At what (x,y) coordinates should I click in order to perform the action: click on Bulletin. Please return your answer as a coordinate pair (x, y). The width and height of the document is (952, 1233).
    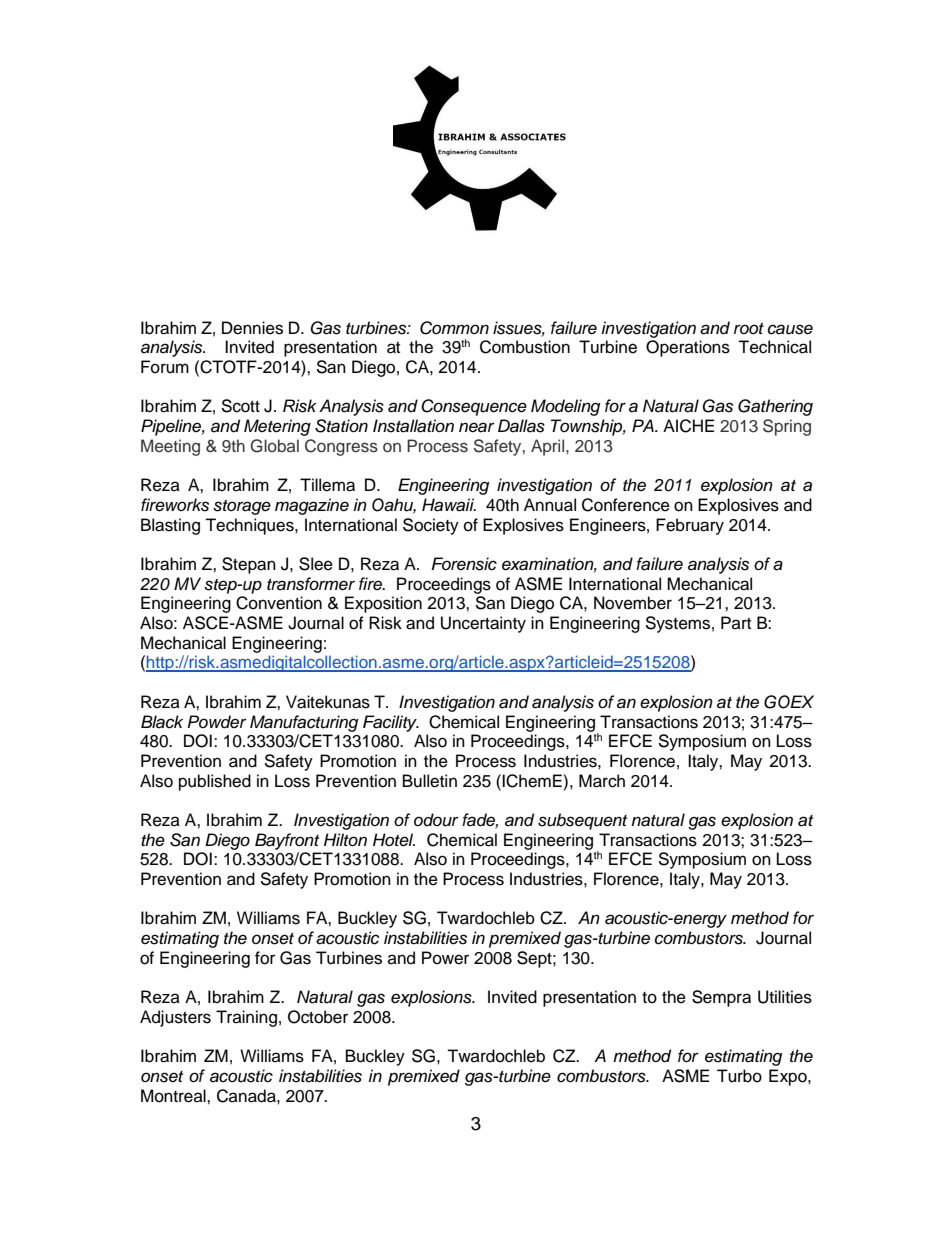
    Looking at the image, I should click on (430, 781).
